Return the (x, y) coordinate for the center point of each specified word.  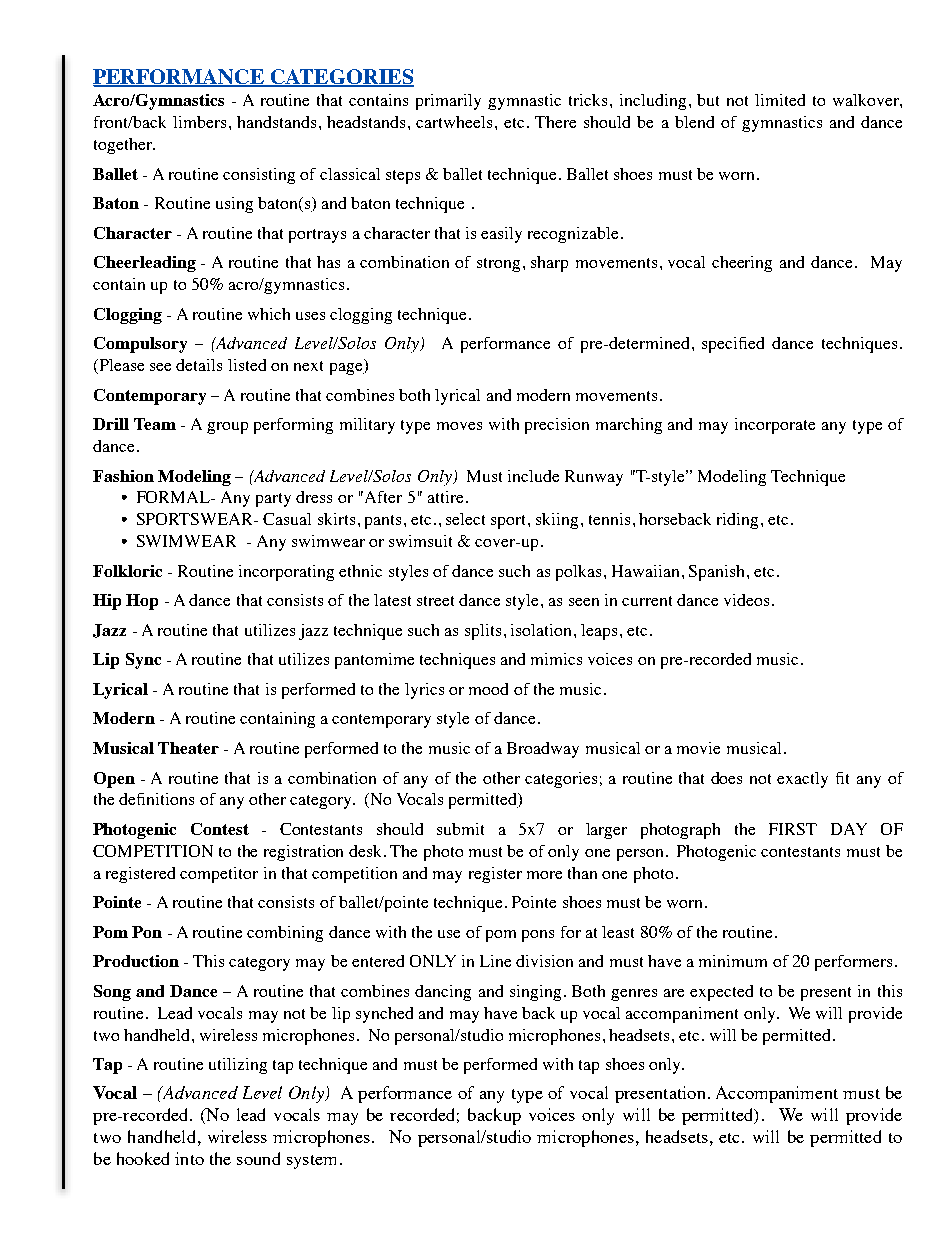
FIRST (793, 829)
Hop (142, 602)
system (311, 1162)
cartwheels (454, 122)
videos (746, 600)
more (544, 875)
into (189, 1158)
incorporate (775, 426)
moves (459, 426)
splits (483, 632)
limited (780, 100)
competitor (219, 875)
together (124, 146)
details (199, 365)
